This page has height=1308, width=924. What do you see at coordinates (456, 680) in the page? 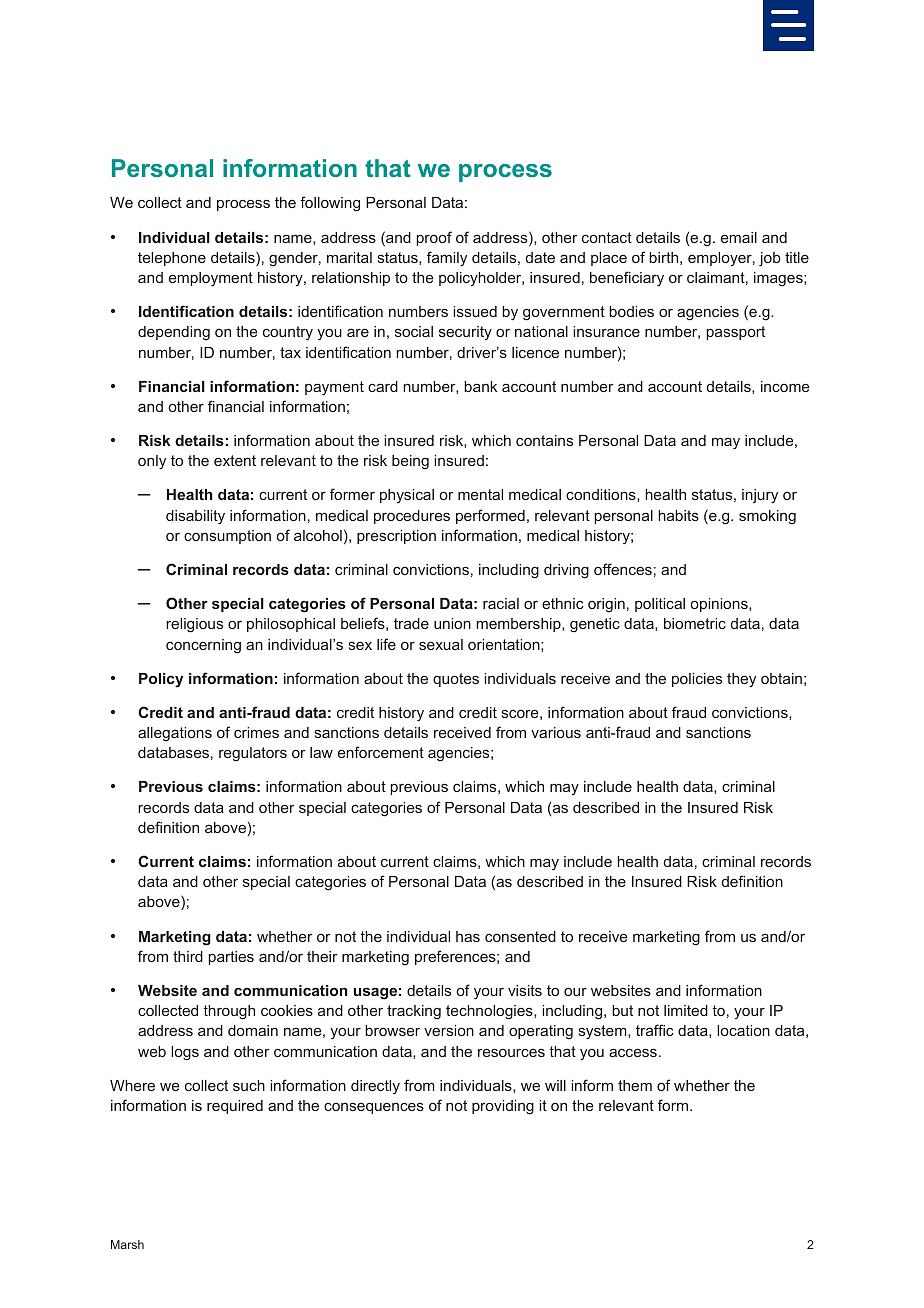
I see `quotes` at bounding box center [456, 680].
